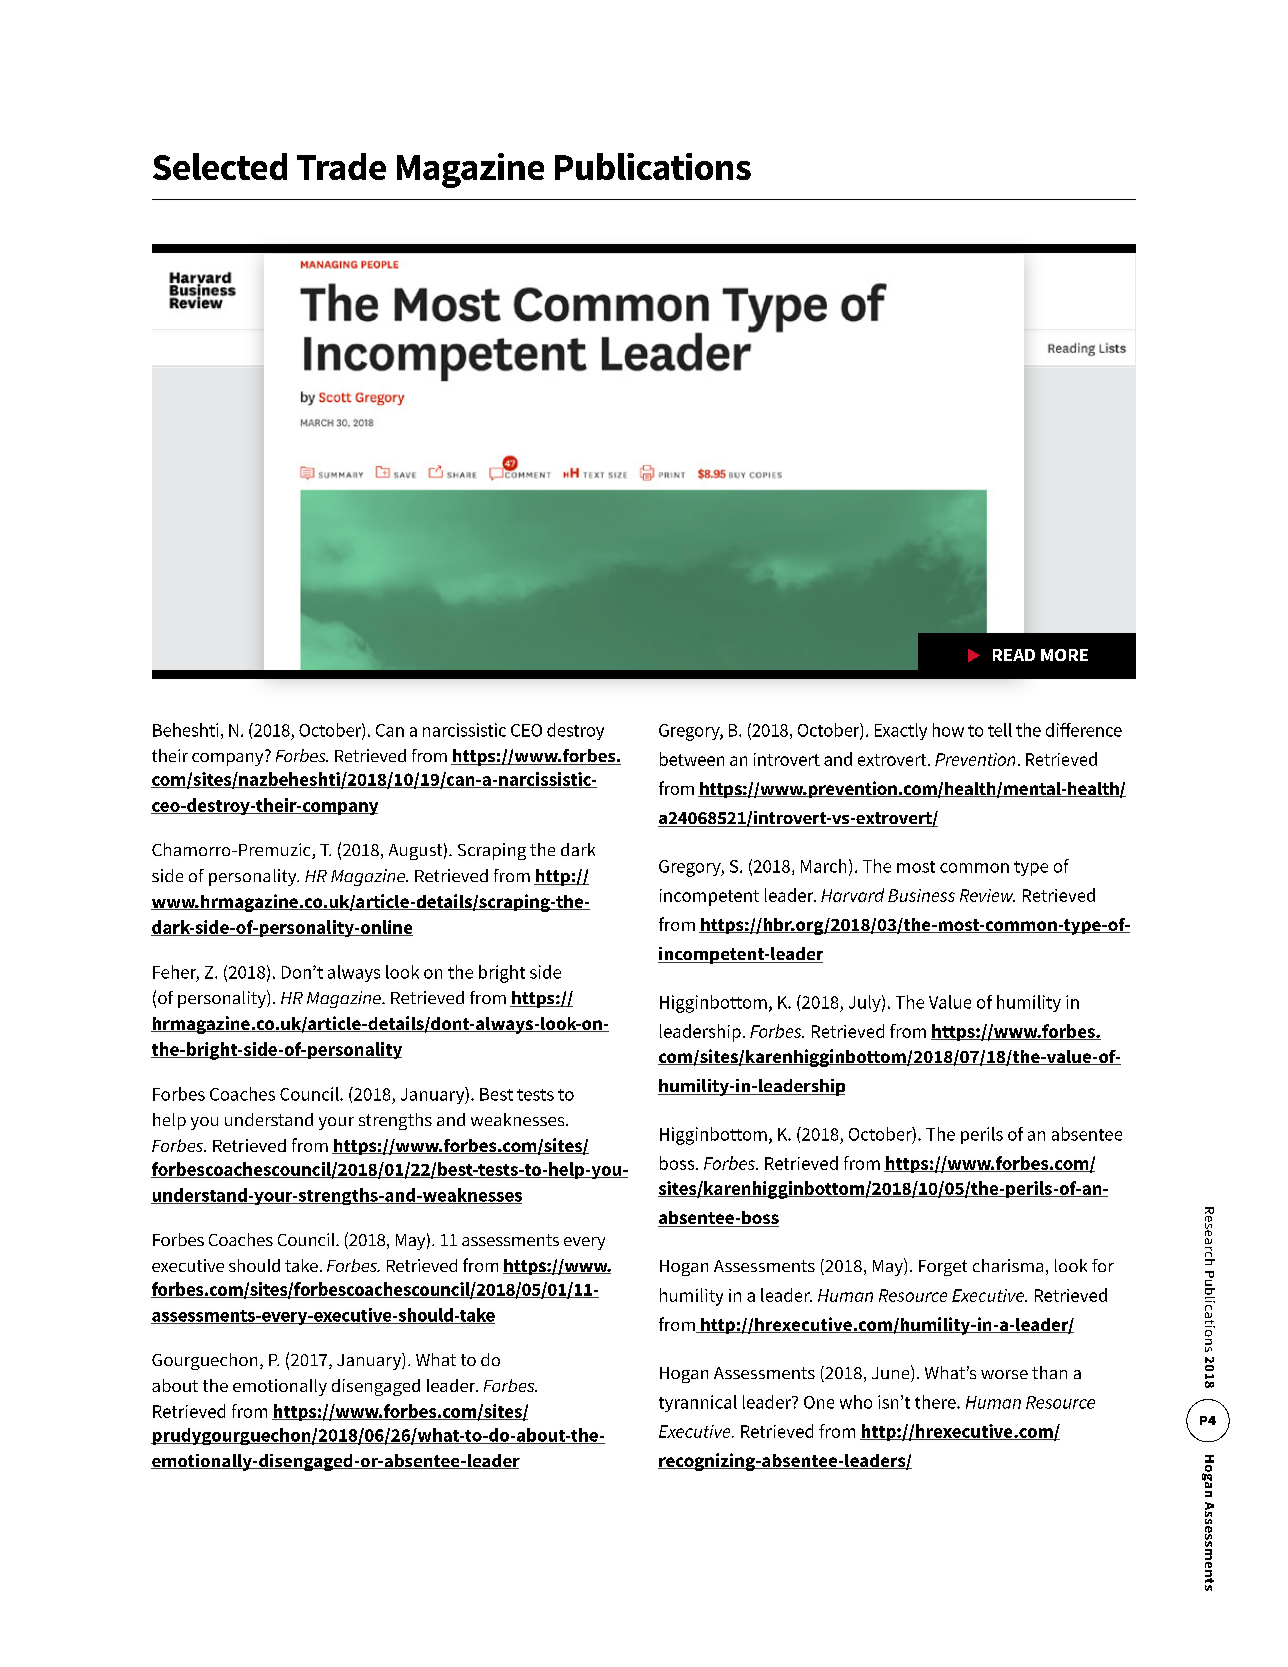  Describe the element at coordinates (852, 895) in the screenshot. I see `Harvard` at that location.
